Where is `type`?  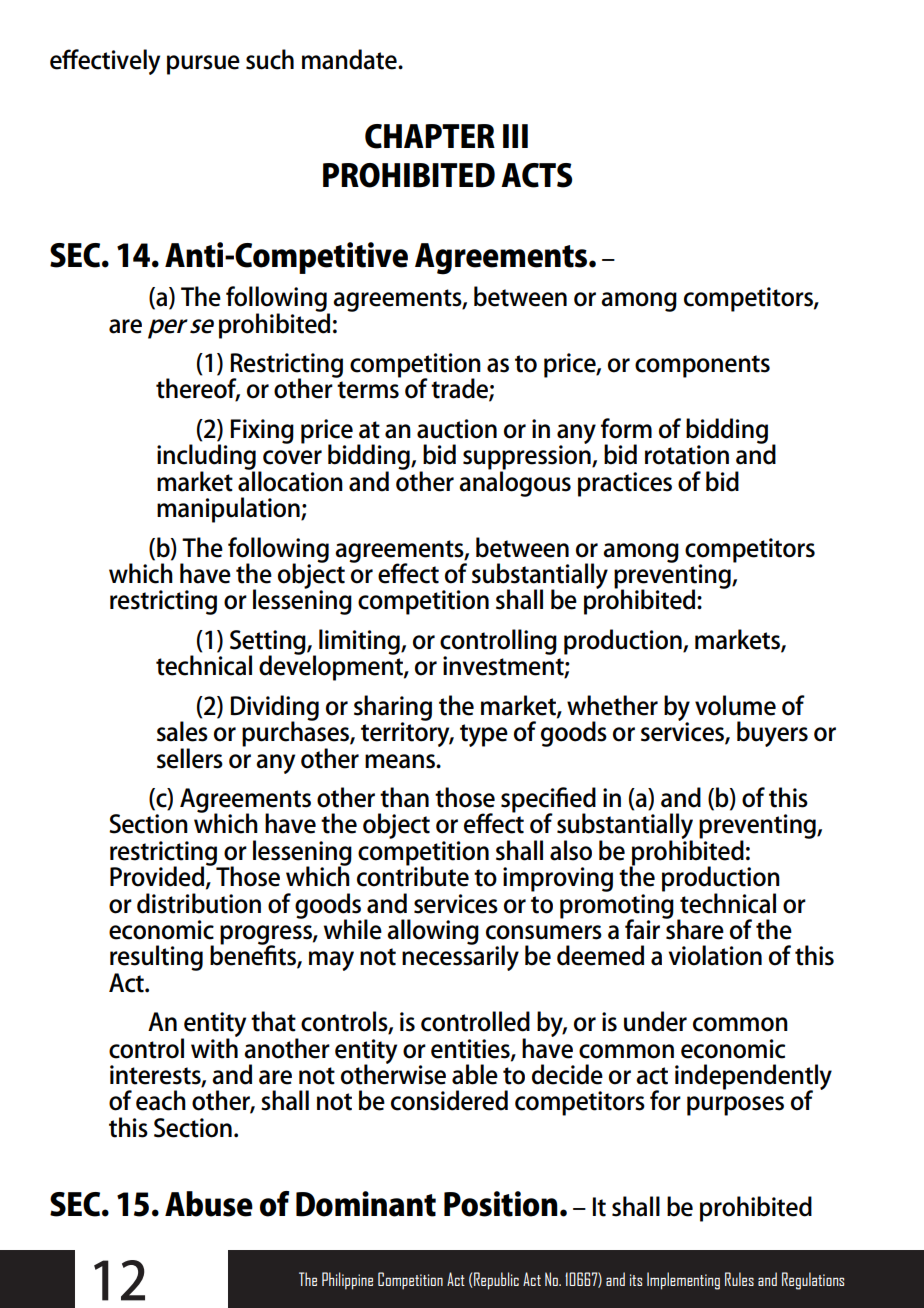 type is located at coordinates (484, 735).
